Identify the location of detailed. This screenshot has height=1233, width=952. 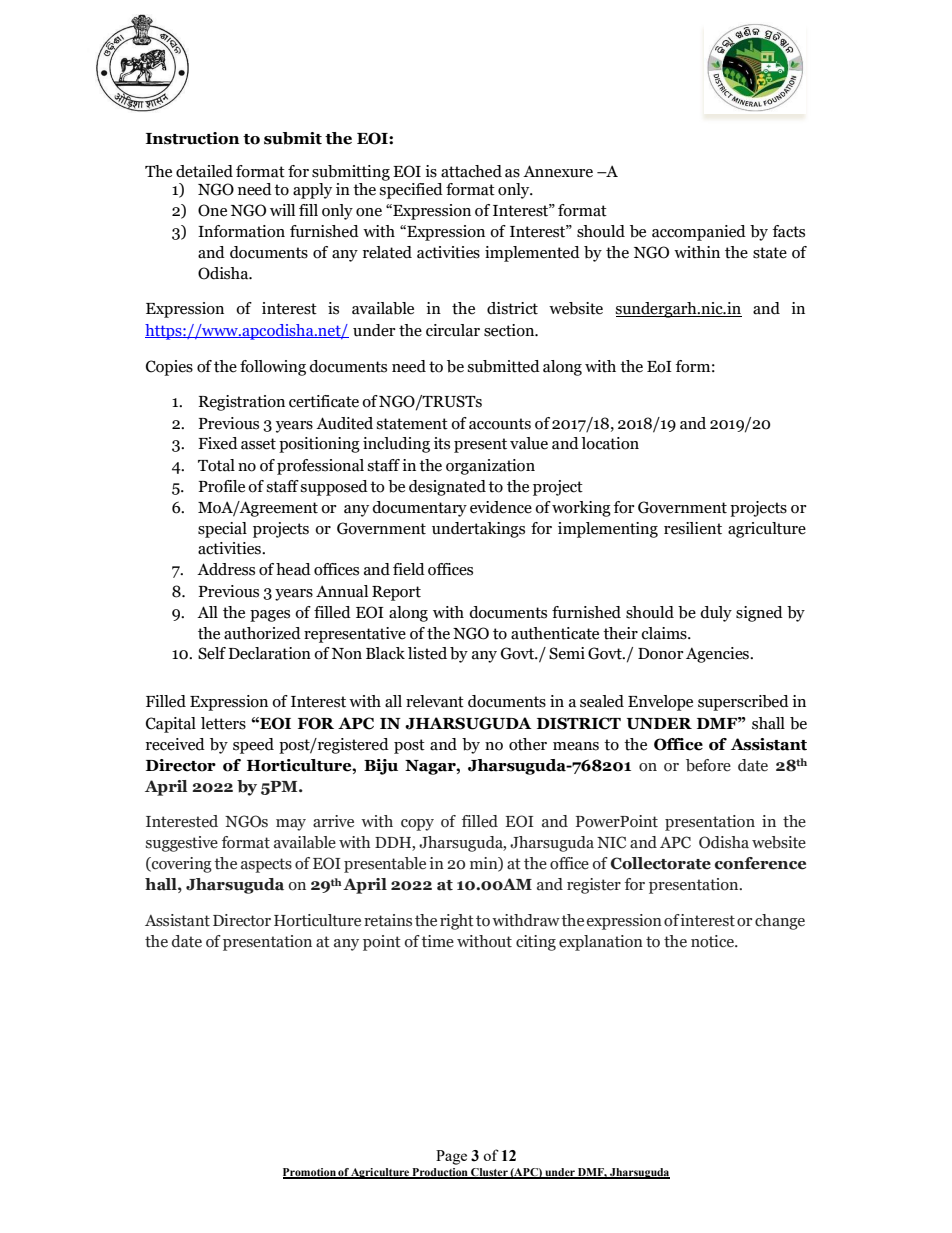
(204, 171).
